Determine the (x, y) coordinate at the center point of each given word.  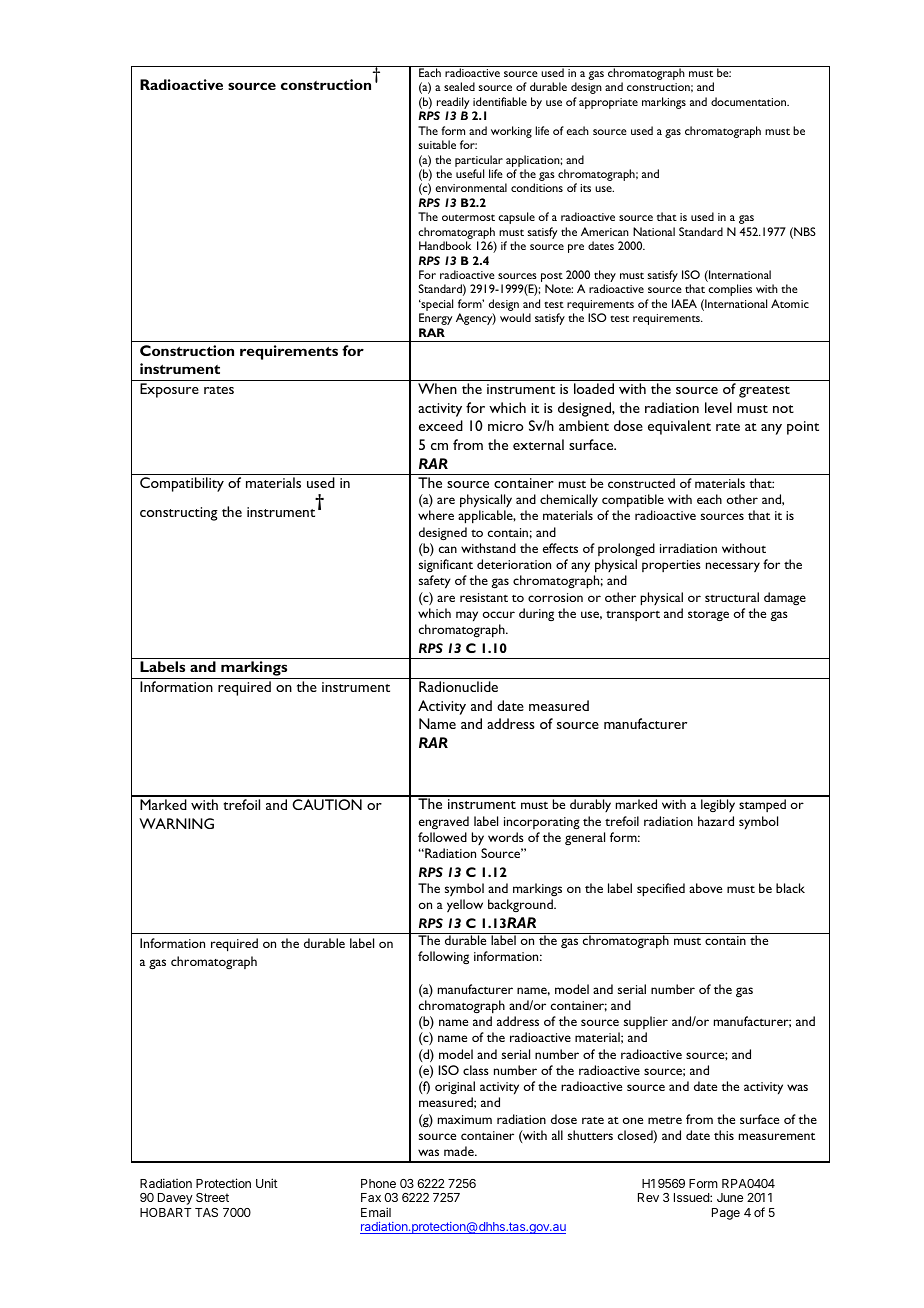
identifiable (500, 101)
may (467, 616)
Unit (267, 1183)
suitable (437, 144)
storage (708, 616)
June (730, 1197)
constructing (179, 514)
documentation (749, 101)
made (460, 1151)
